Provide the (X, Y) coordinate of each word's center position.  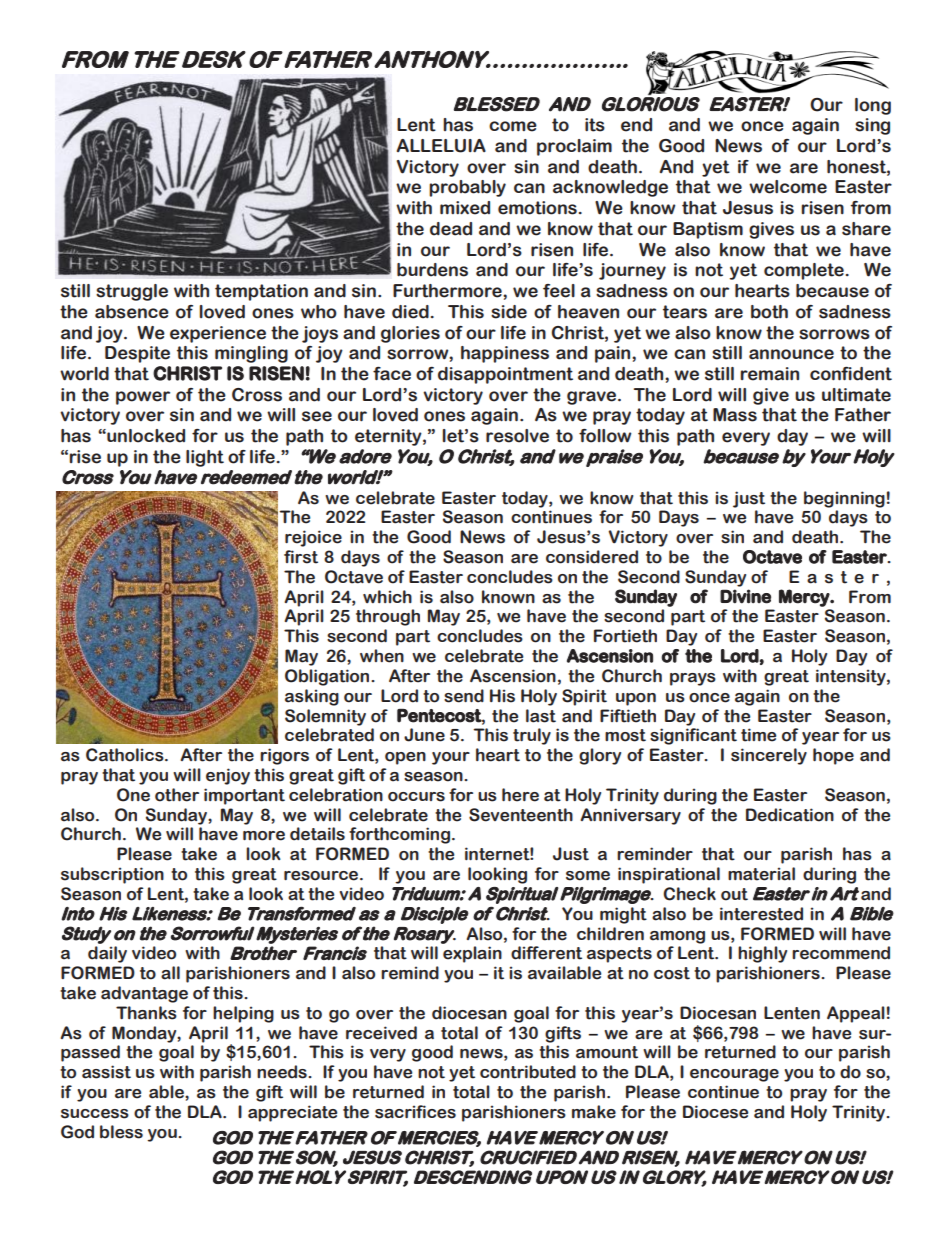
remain (769, 374)
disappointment (505, 375)
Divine (745, 596)
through (388, 617)
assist (106, 1072)
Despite (137, 354)
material (761, 874)
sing (872, 126)
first (301, 557)
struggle (132, 292)
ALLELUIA (441, 146)
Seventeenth (521, 815)
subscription (112, 875)
